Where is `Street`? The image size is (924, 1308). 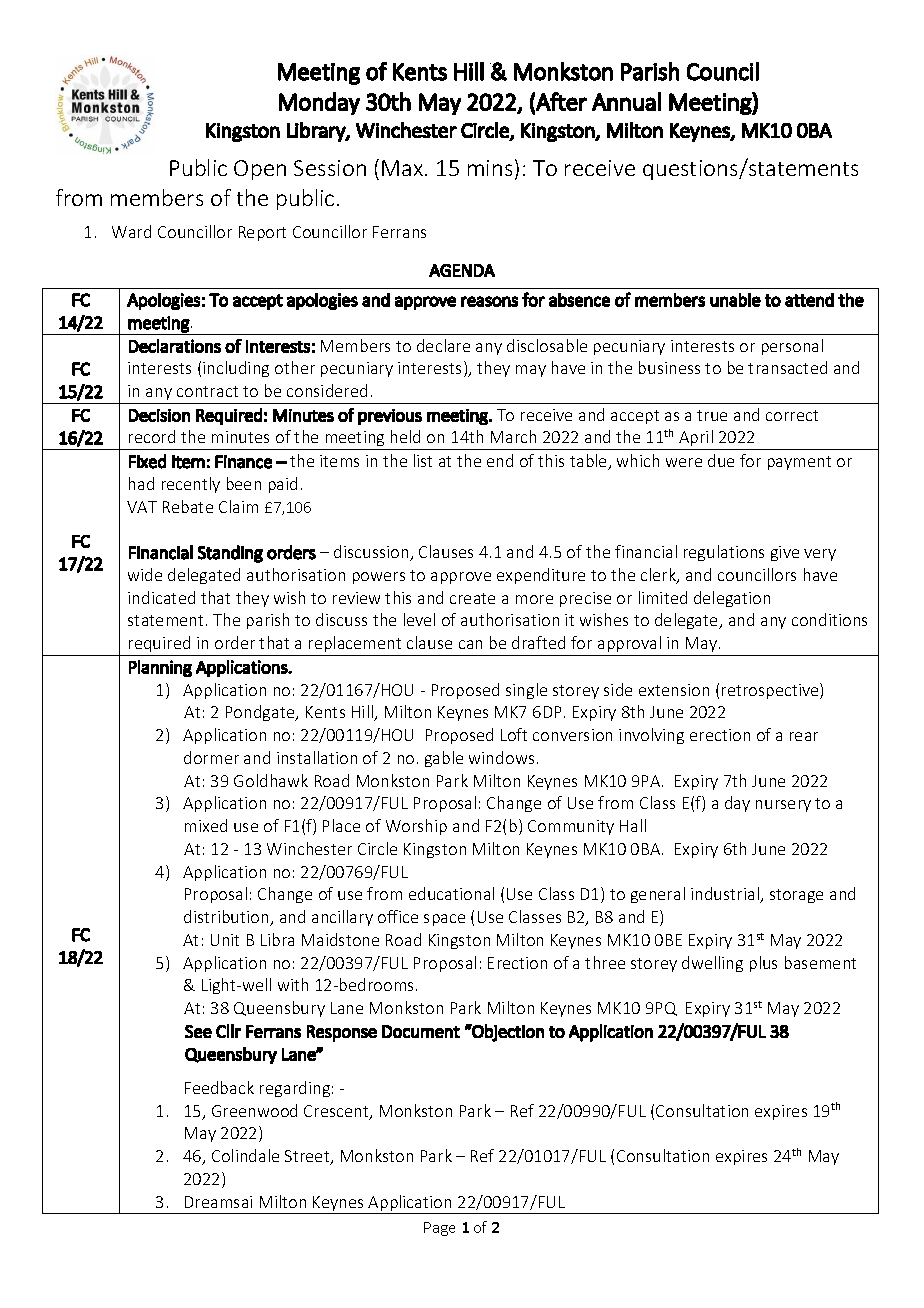
Street is located at coordinates (308, 1157).
